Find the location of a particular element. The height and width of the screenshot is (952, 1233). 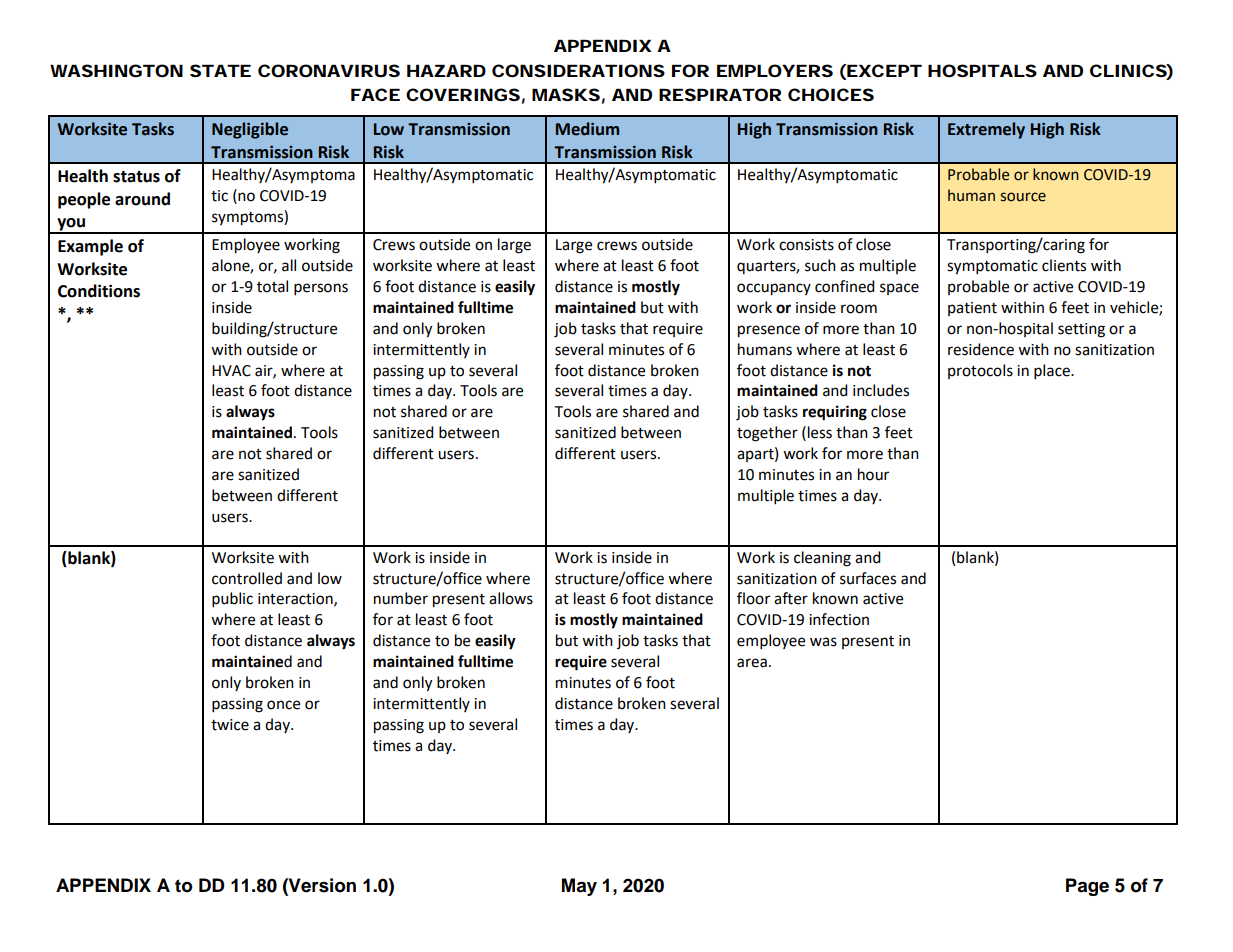

STATE is located at coordinates (220, 70).
